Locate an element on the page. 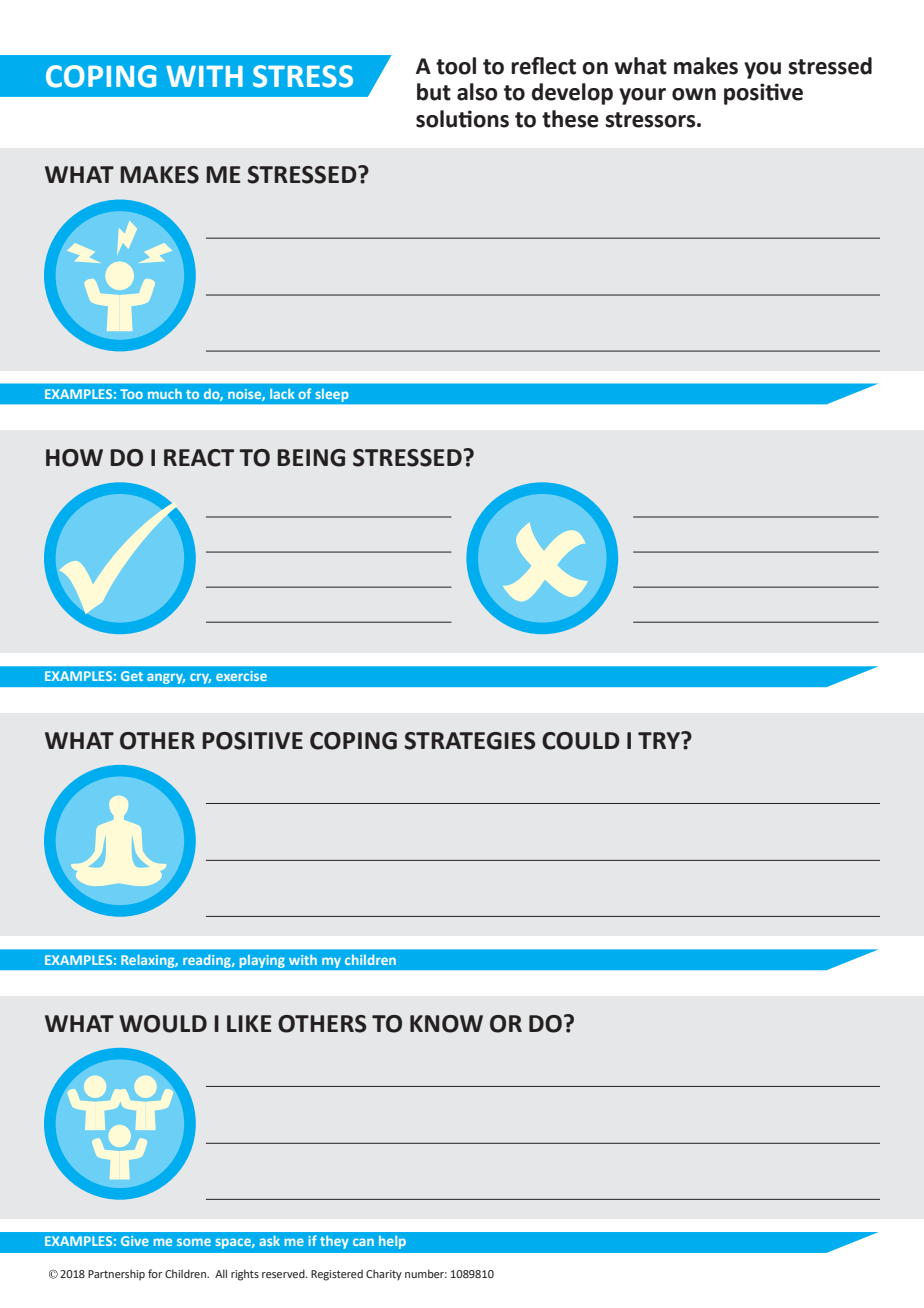  STRATEGIES is located at coordinates (470, 741).
